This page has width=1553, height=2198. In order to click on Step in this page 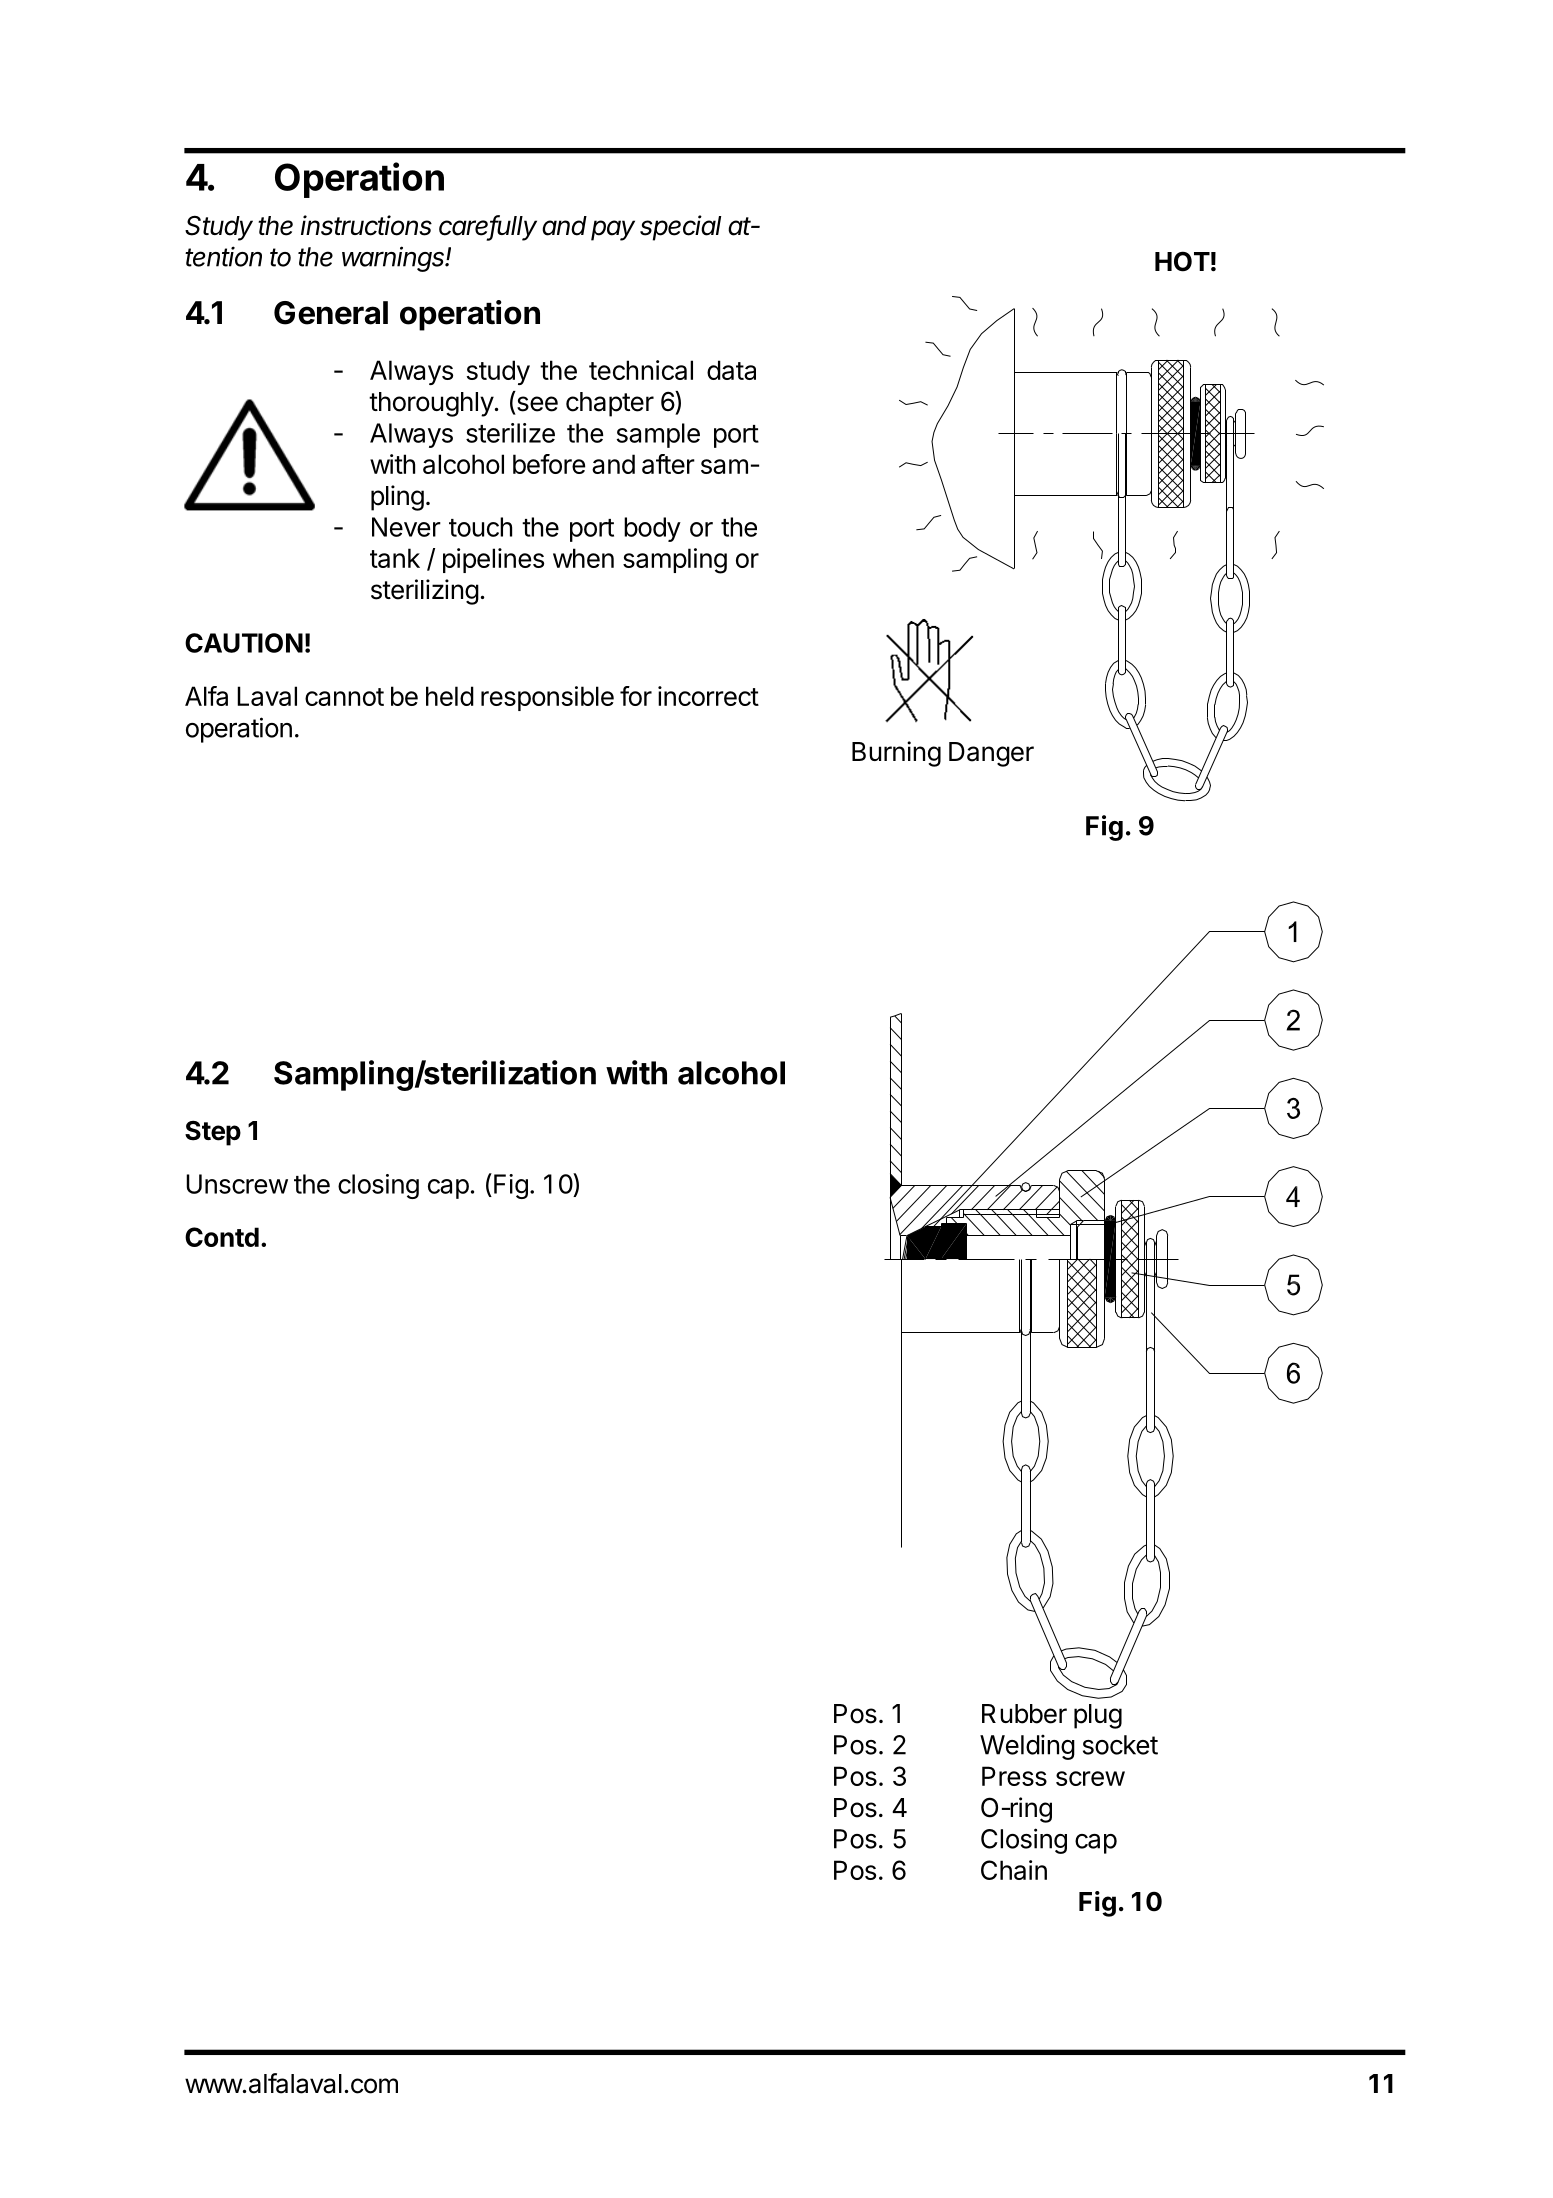, I will do `click(213, 1133)`.
